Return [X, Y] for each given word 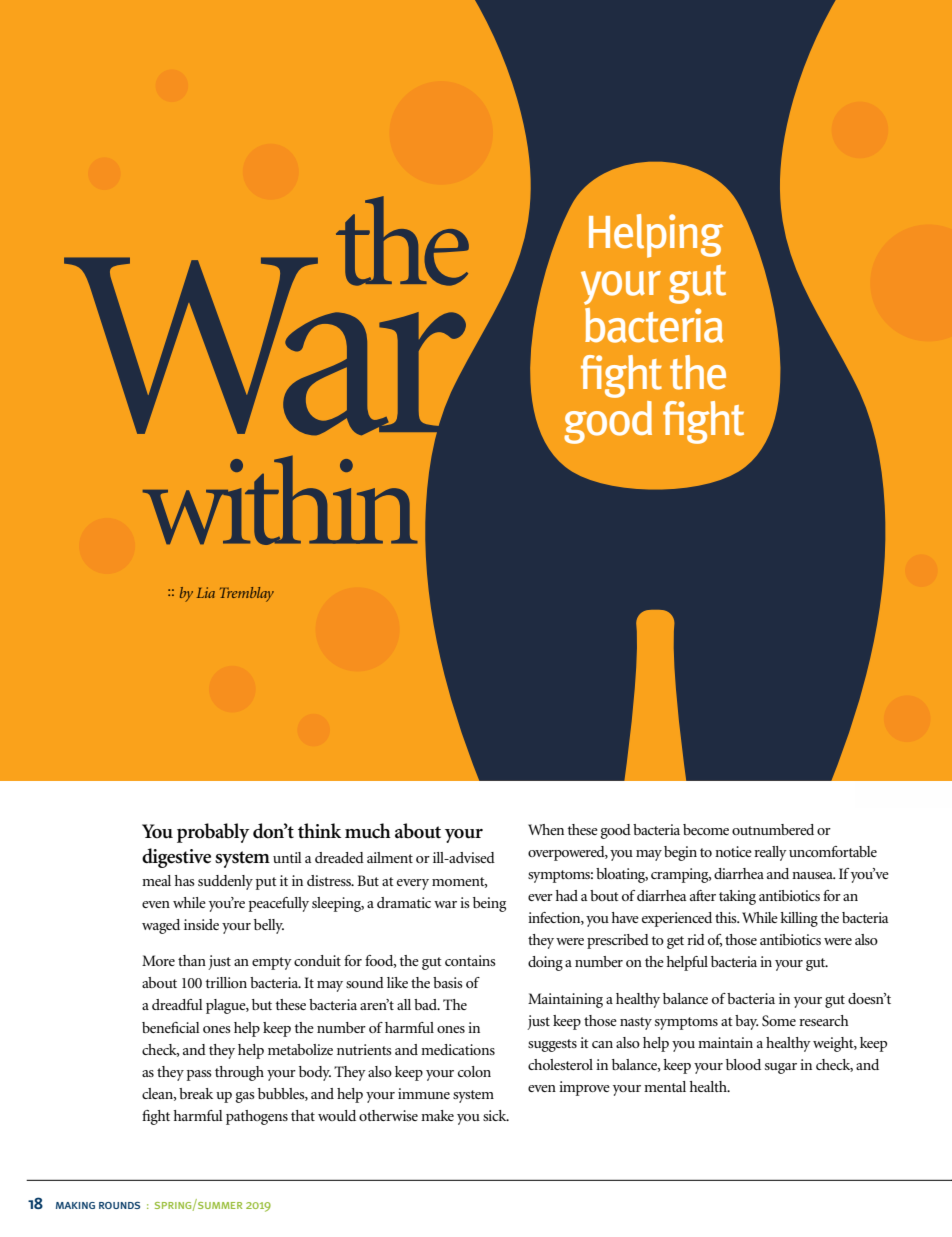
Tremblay [247, 594]
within [280, 500]
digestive [176, 858]
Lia [206, 592]
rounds [119, 1205]
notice [733, 851]
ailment [390, 857]
